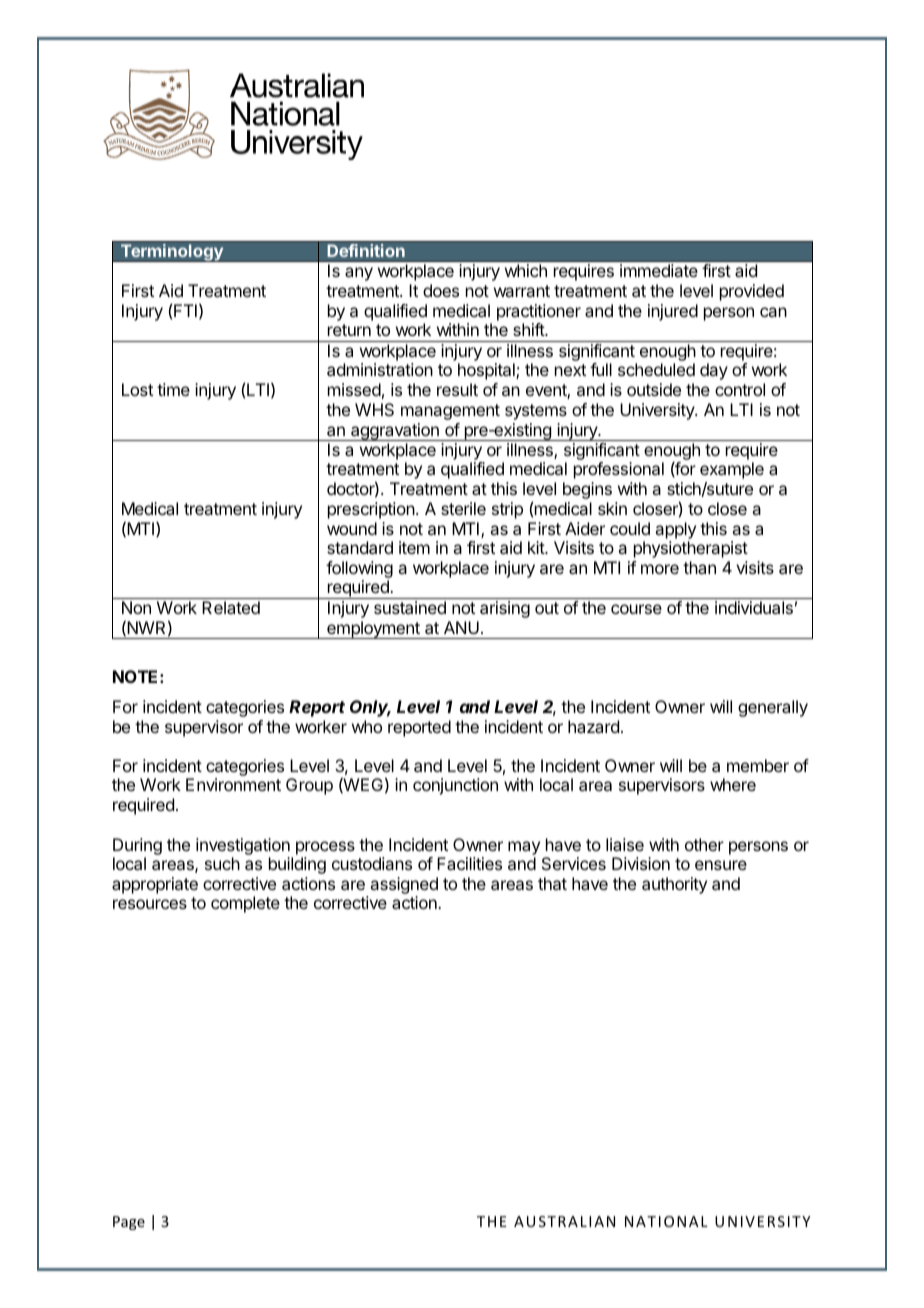 This screenshot has height=1308, width=924. What do you see at coordinates (674, 885) in the screenshot?
I see `authority` at bounding box center [674, 885].
